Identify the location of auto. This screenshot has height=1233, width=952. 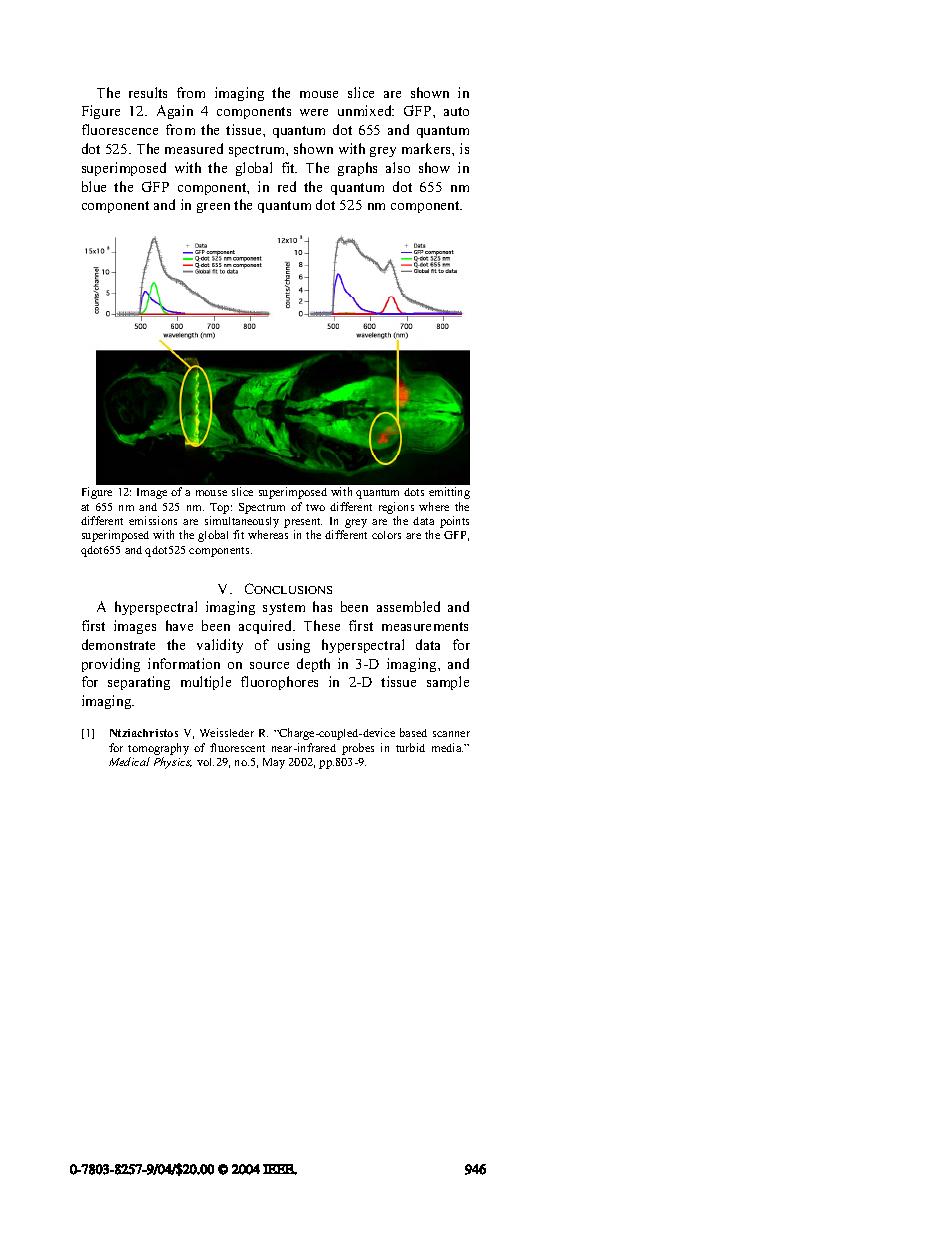
(456, 111).
